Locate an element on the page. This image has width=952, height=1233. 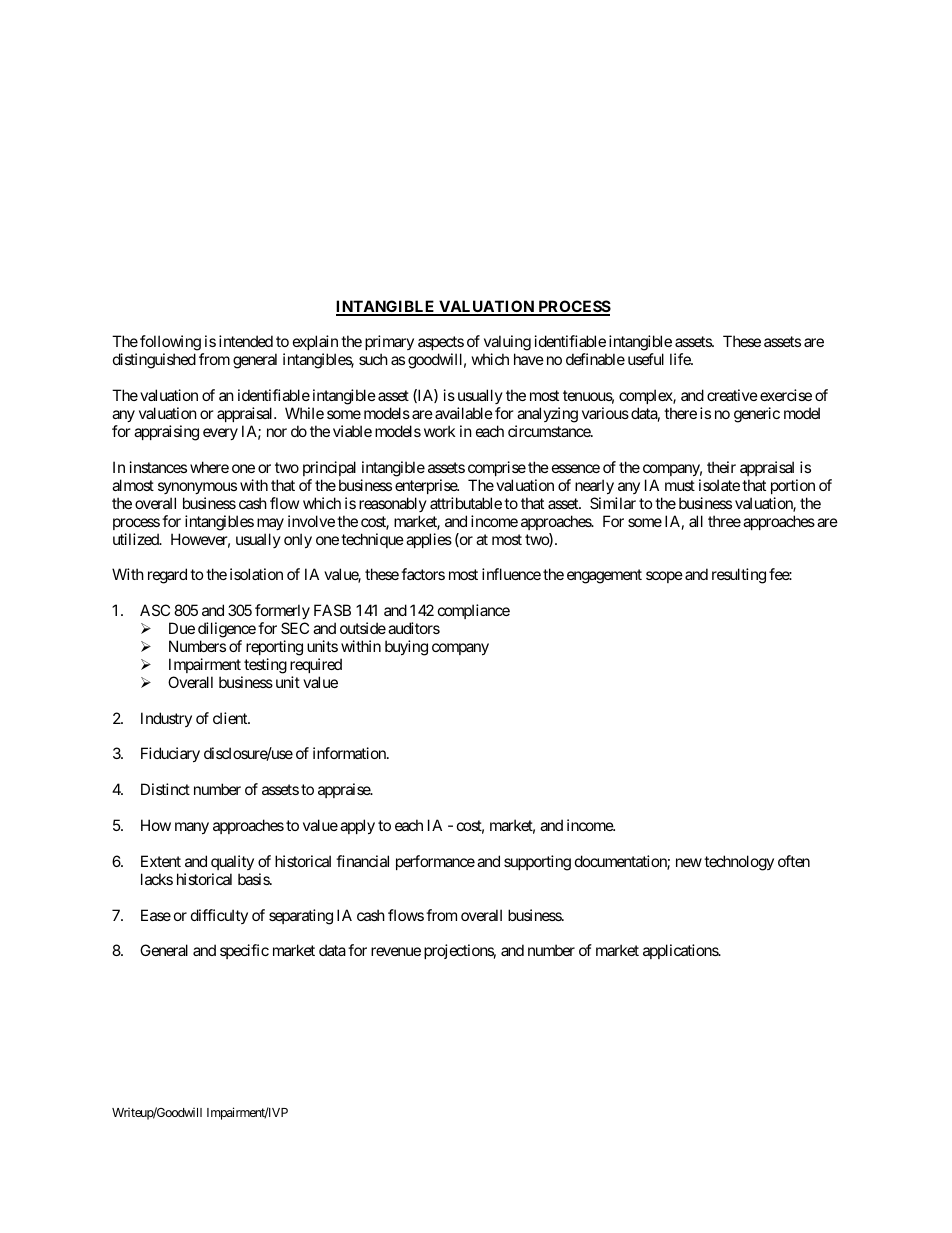
compliance is located at coordinates (474, 611).
